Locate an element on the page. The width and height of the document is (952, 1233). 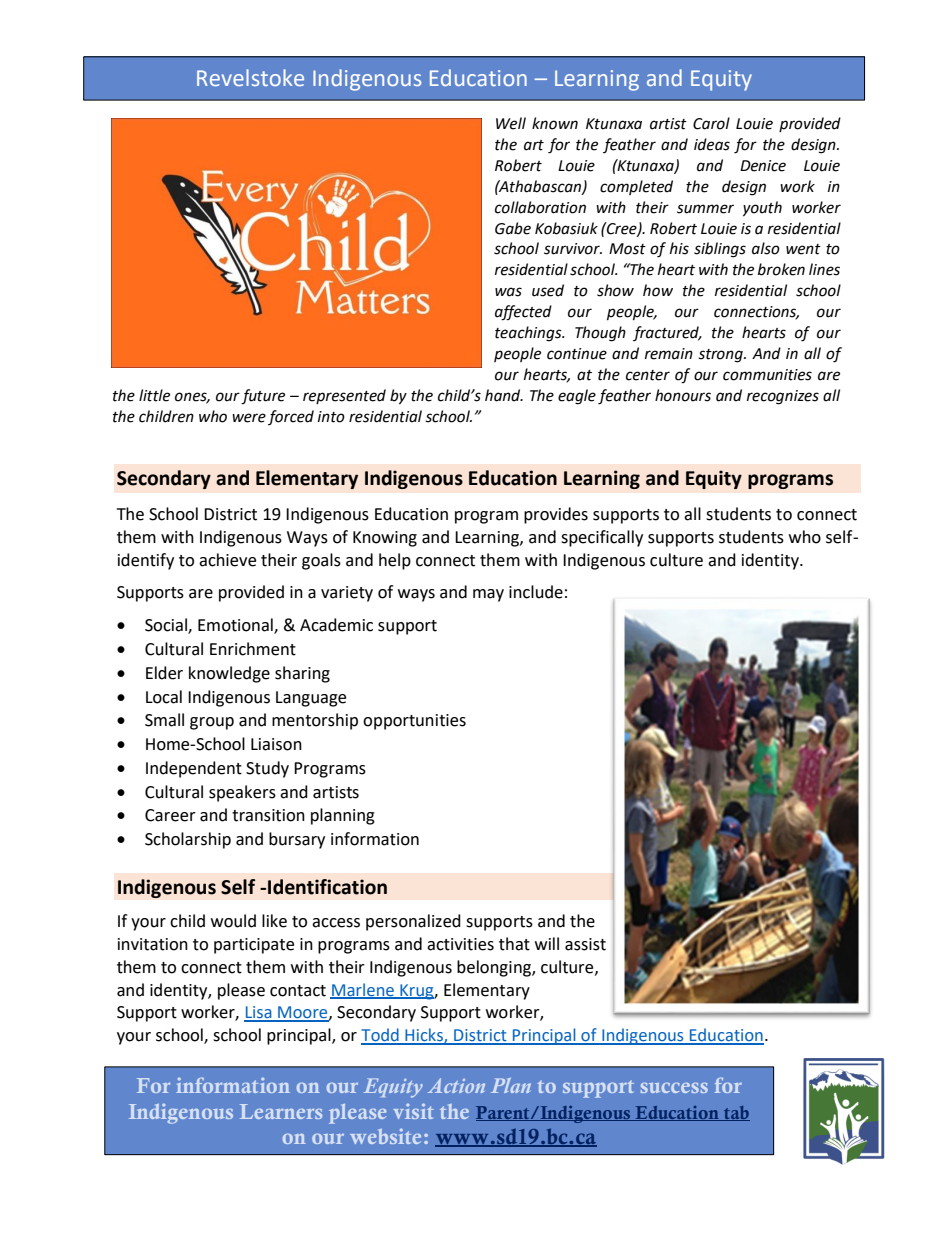
may is located at coordinates (488, 595).
